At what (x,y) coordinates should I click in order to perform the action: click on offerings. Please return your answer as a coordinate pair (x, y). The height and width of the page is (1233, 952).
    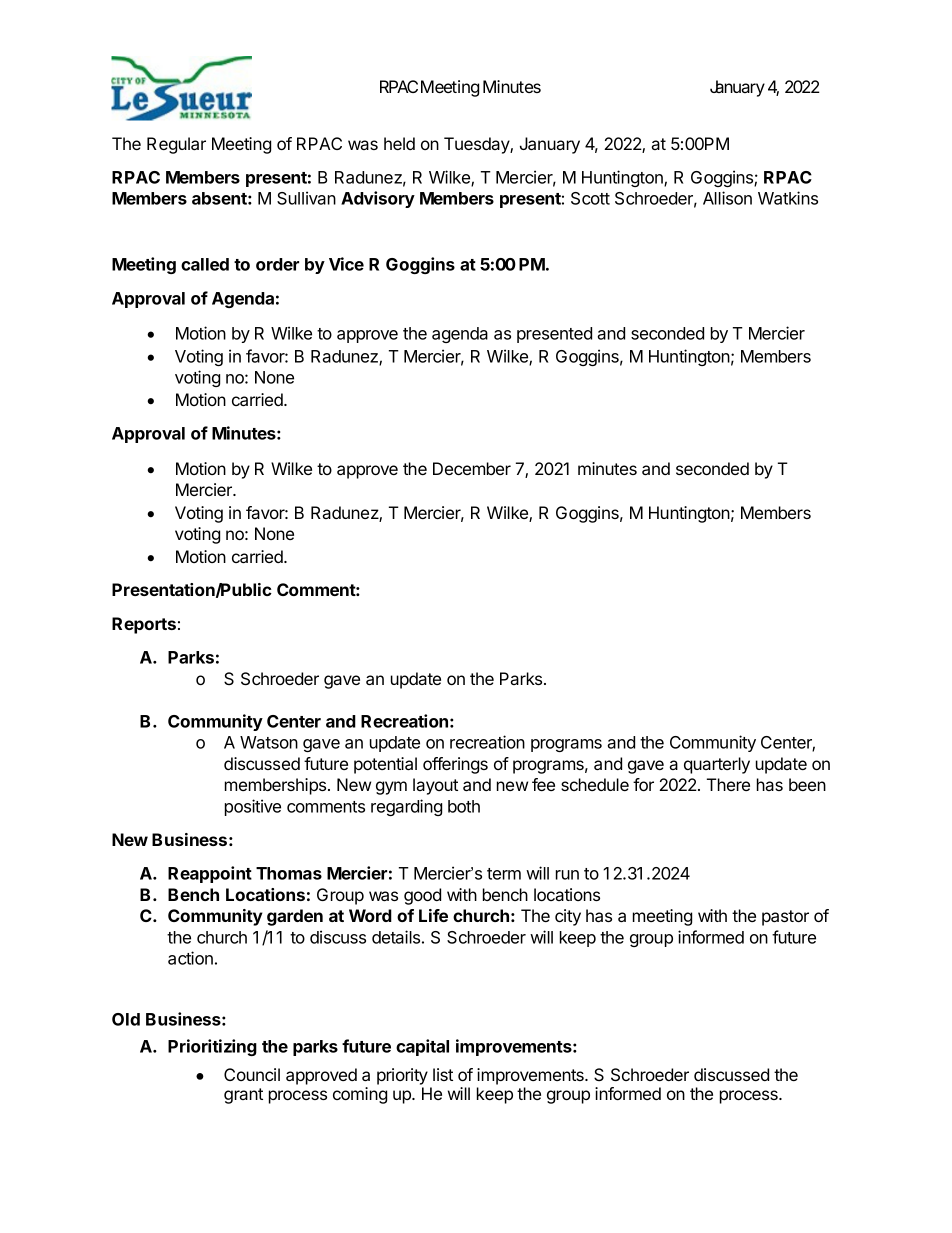
    Looking at the image, I should click on (455, 765).
